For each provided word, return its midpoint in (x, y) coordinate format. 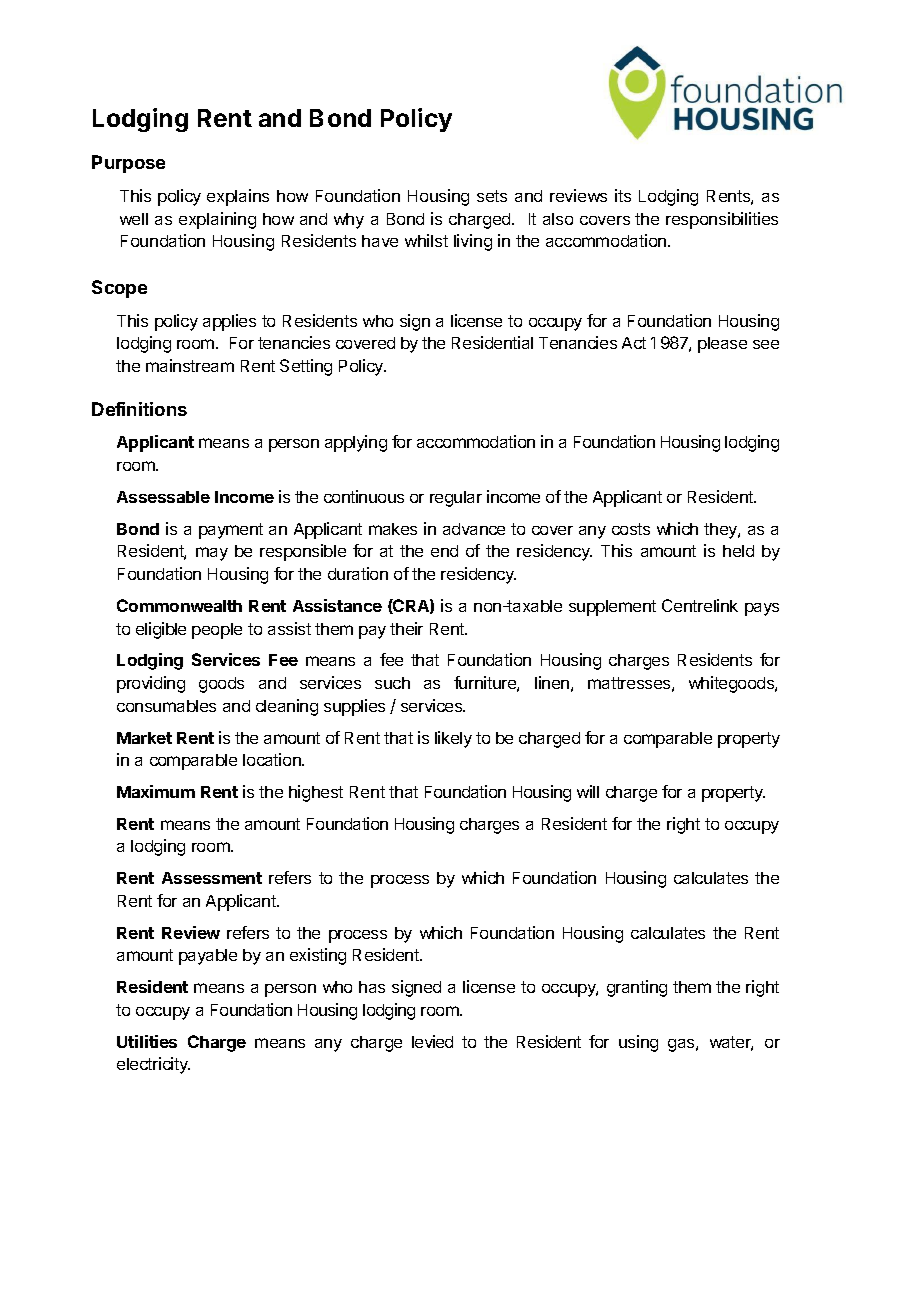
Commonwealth (179, 605)
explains (238, 197)
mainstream (190, 365)
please (722, 345)
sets (492, 196)
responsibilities (722, 220)
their (406, 628)
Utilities (147, 1041)
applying (356, 443)
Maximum (156, 791)
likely (453, 739)
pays (762, 609)
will (588, 791)
